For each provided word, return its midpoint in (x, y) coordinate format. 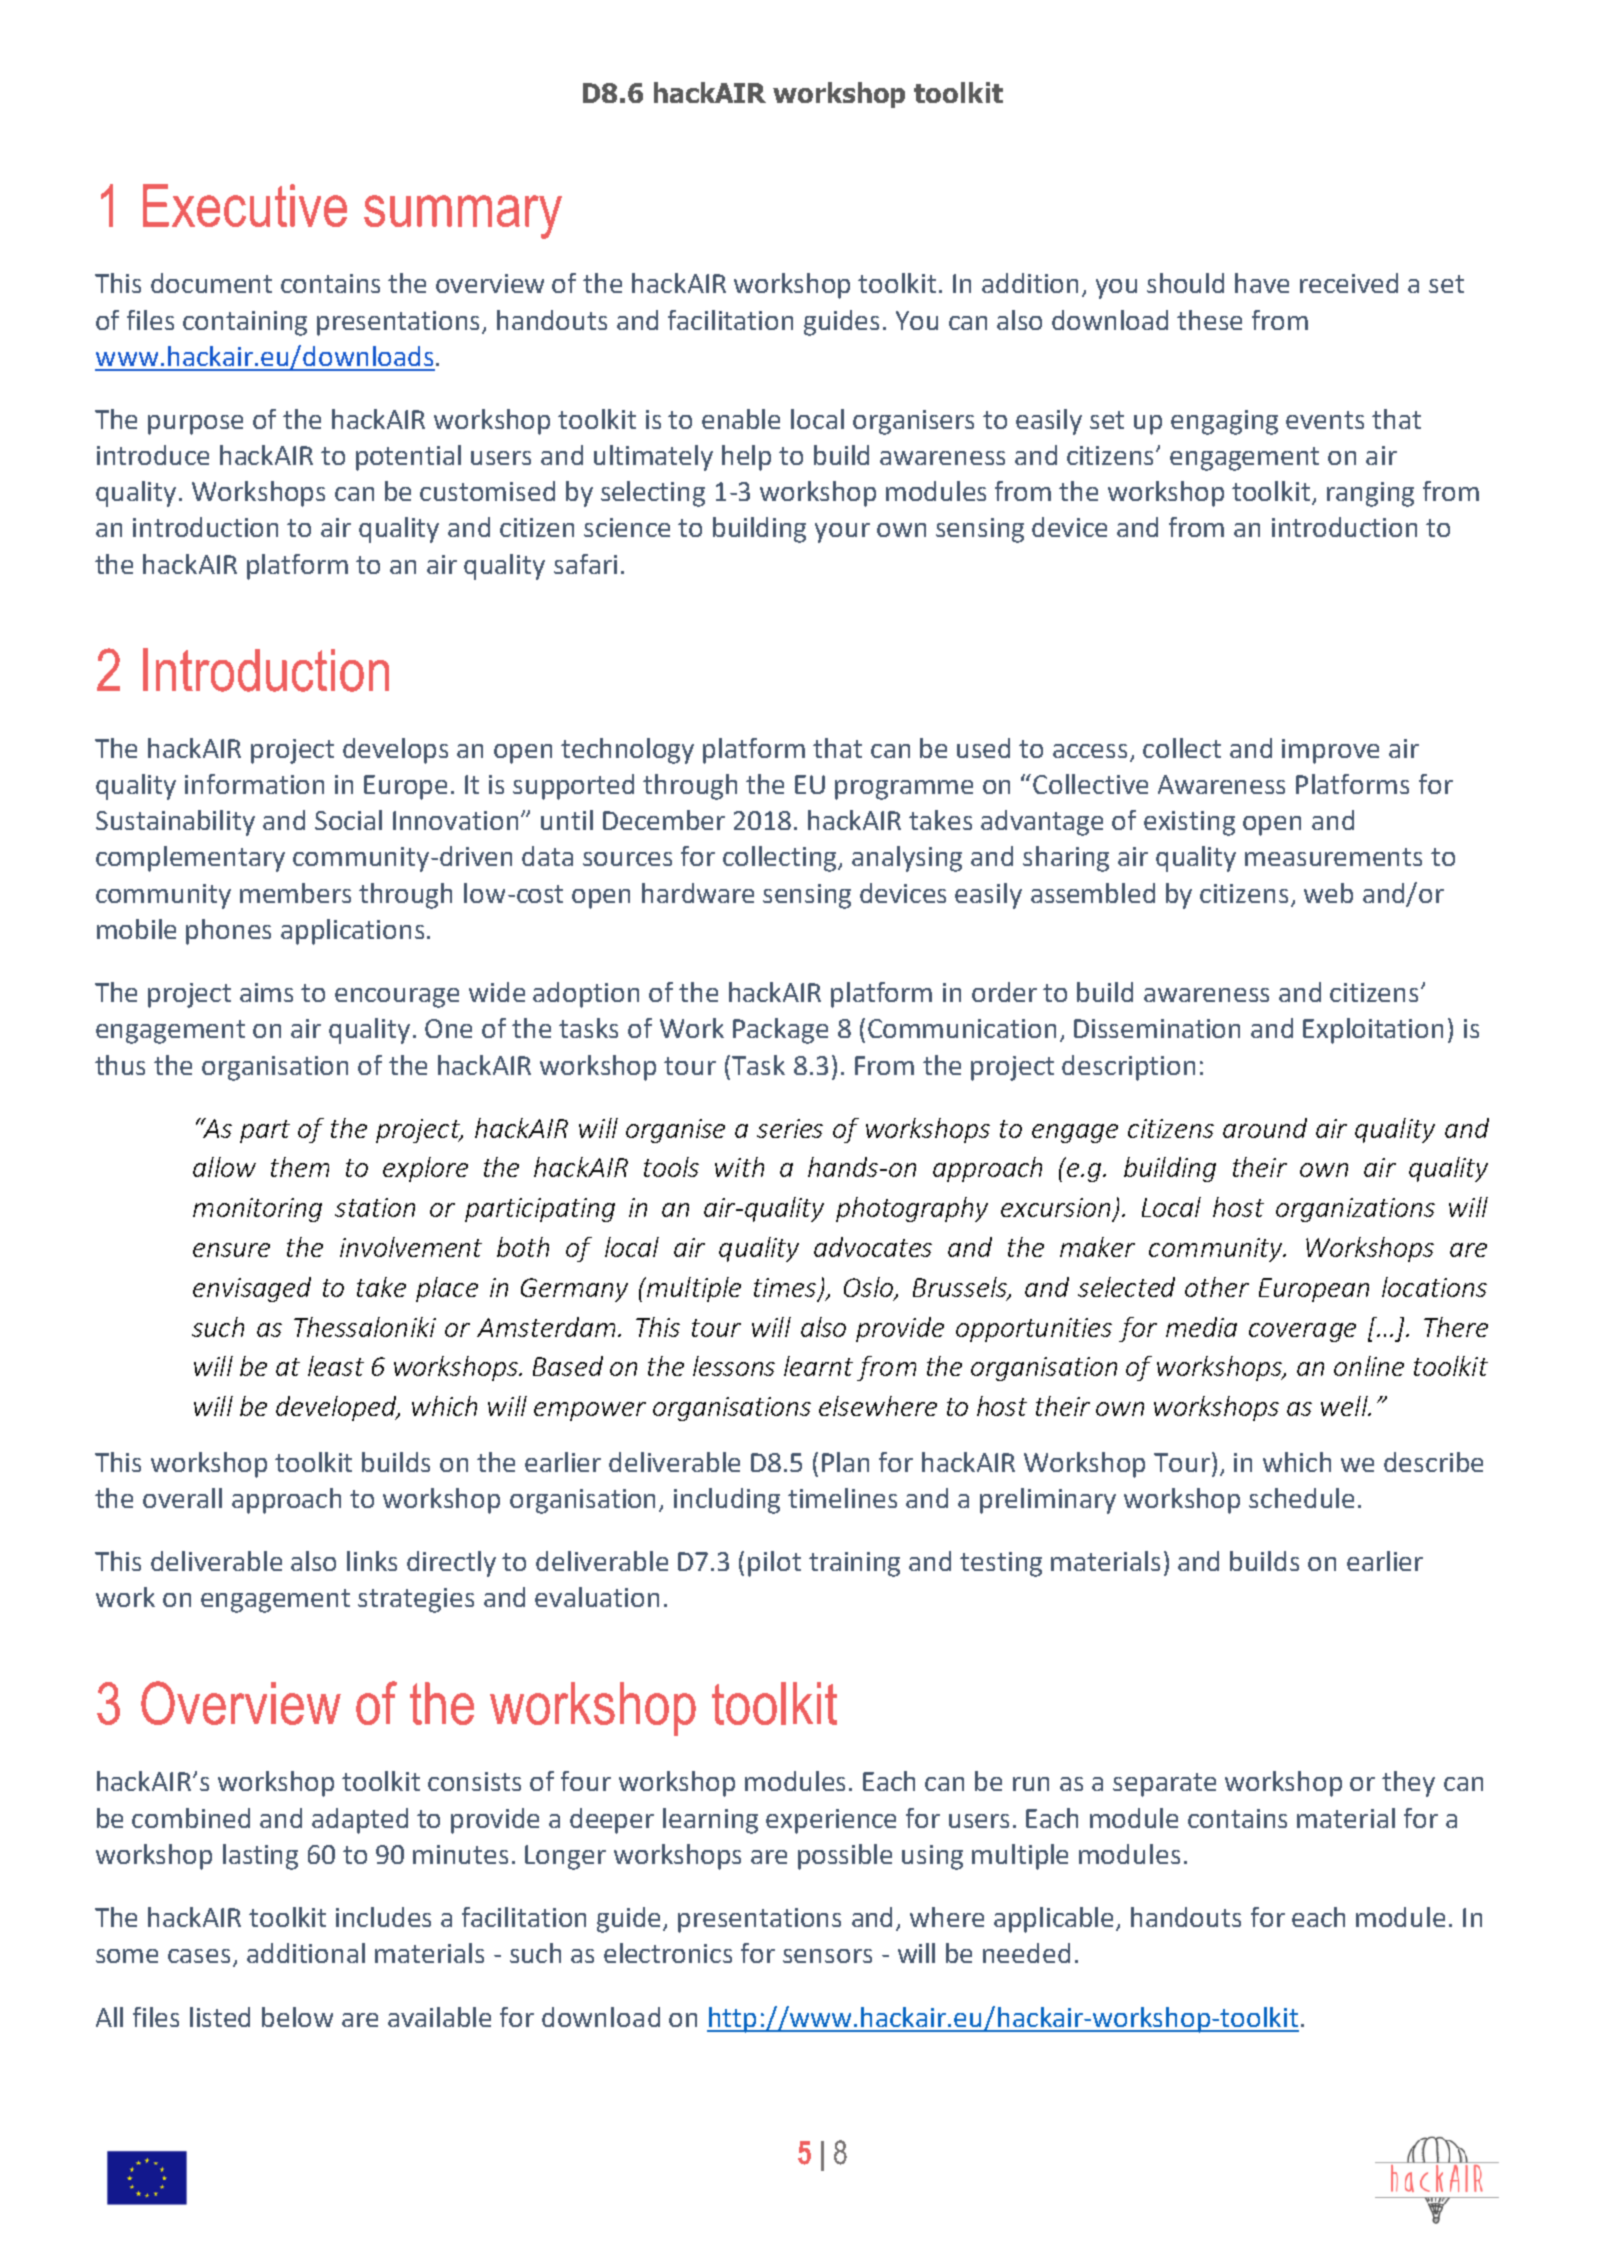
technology (627, 751)
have (1262, 283)
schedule (1301, 1498)
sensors (827, 1956)
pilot (774, 1564)
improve (1330, 751)
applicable (1055, 1920)
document (211, 283)
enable (741, 419)
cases (201, 1957)
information (254, 784)
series (790, 1128)
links (372, 1561)
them (300, 1167)
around (1265, 1128)
